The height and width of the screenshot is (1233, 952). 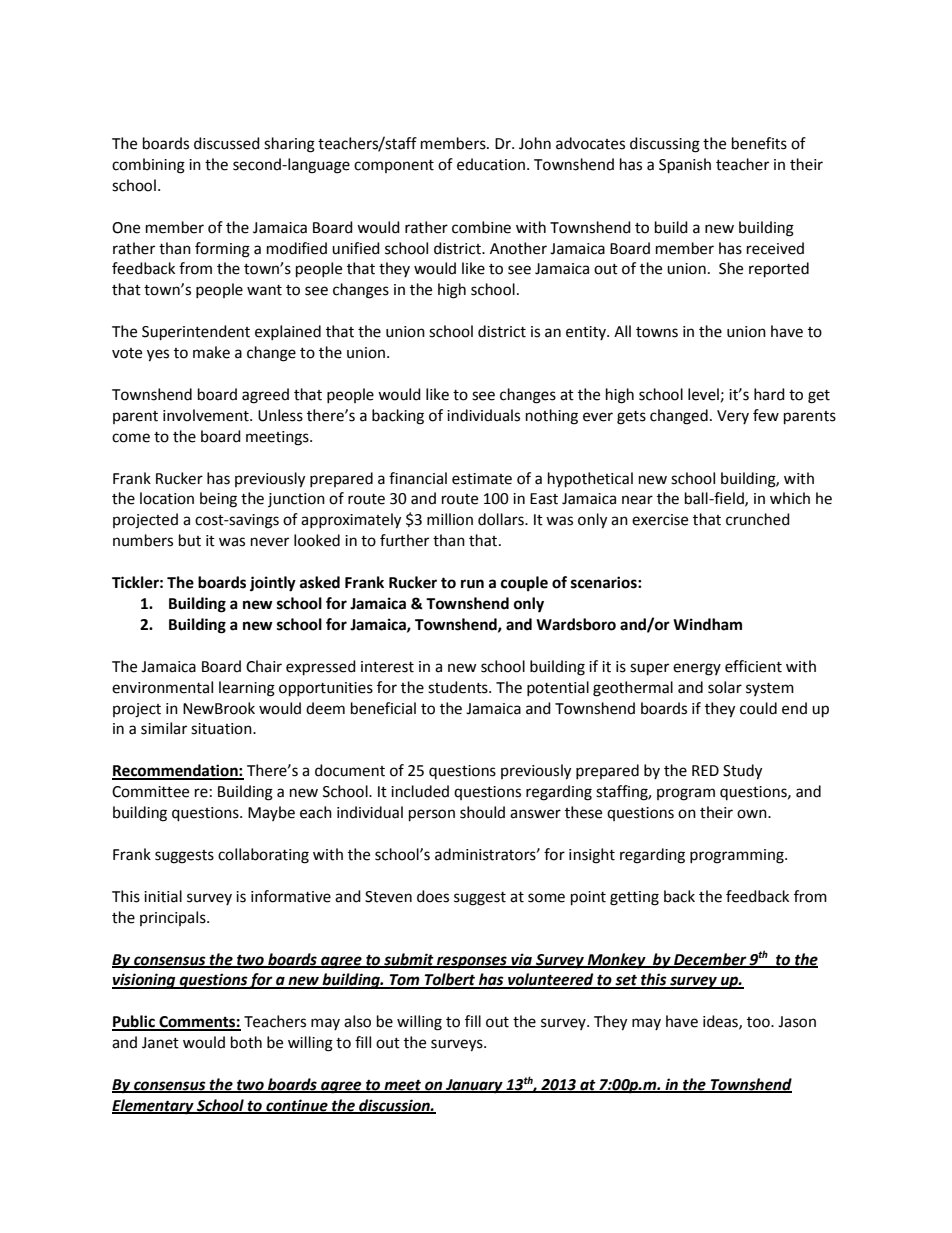 I want to click on Windham, so click(x=707, y=624).
